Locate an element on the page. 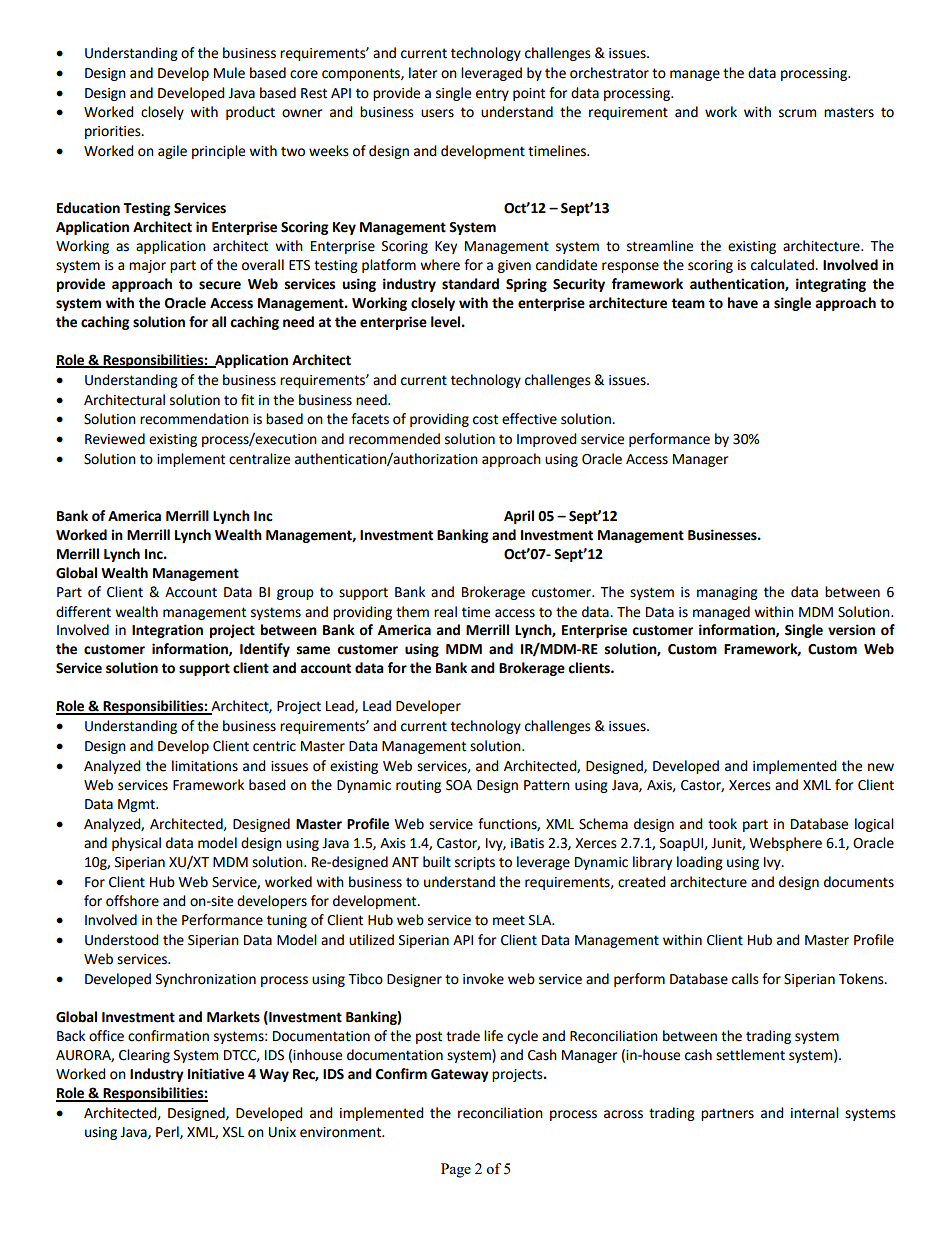 Image resolution: width=952 pixels, height=1233 pixels. Integration is located at coordinates (167, 631).
